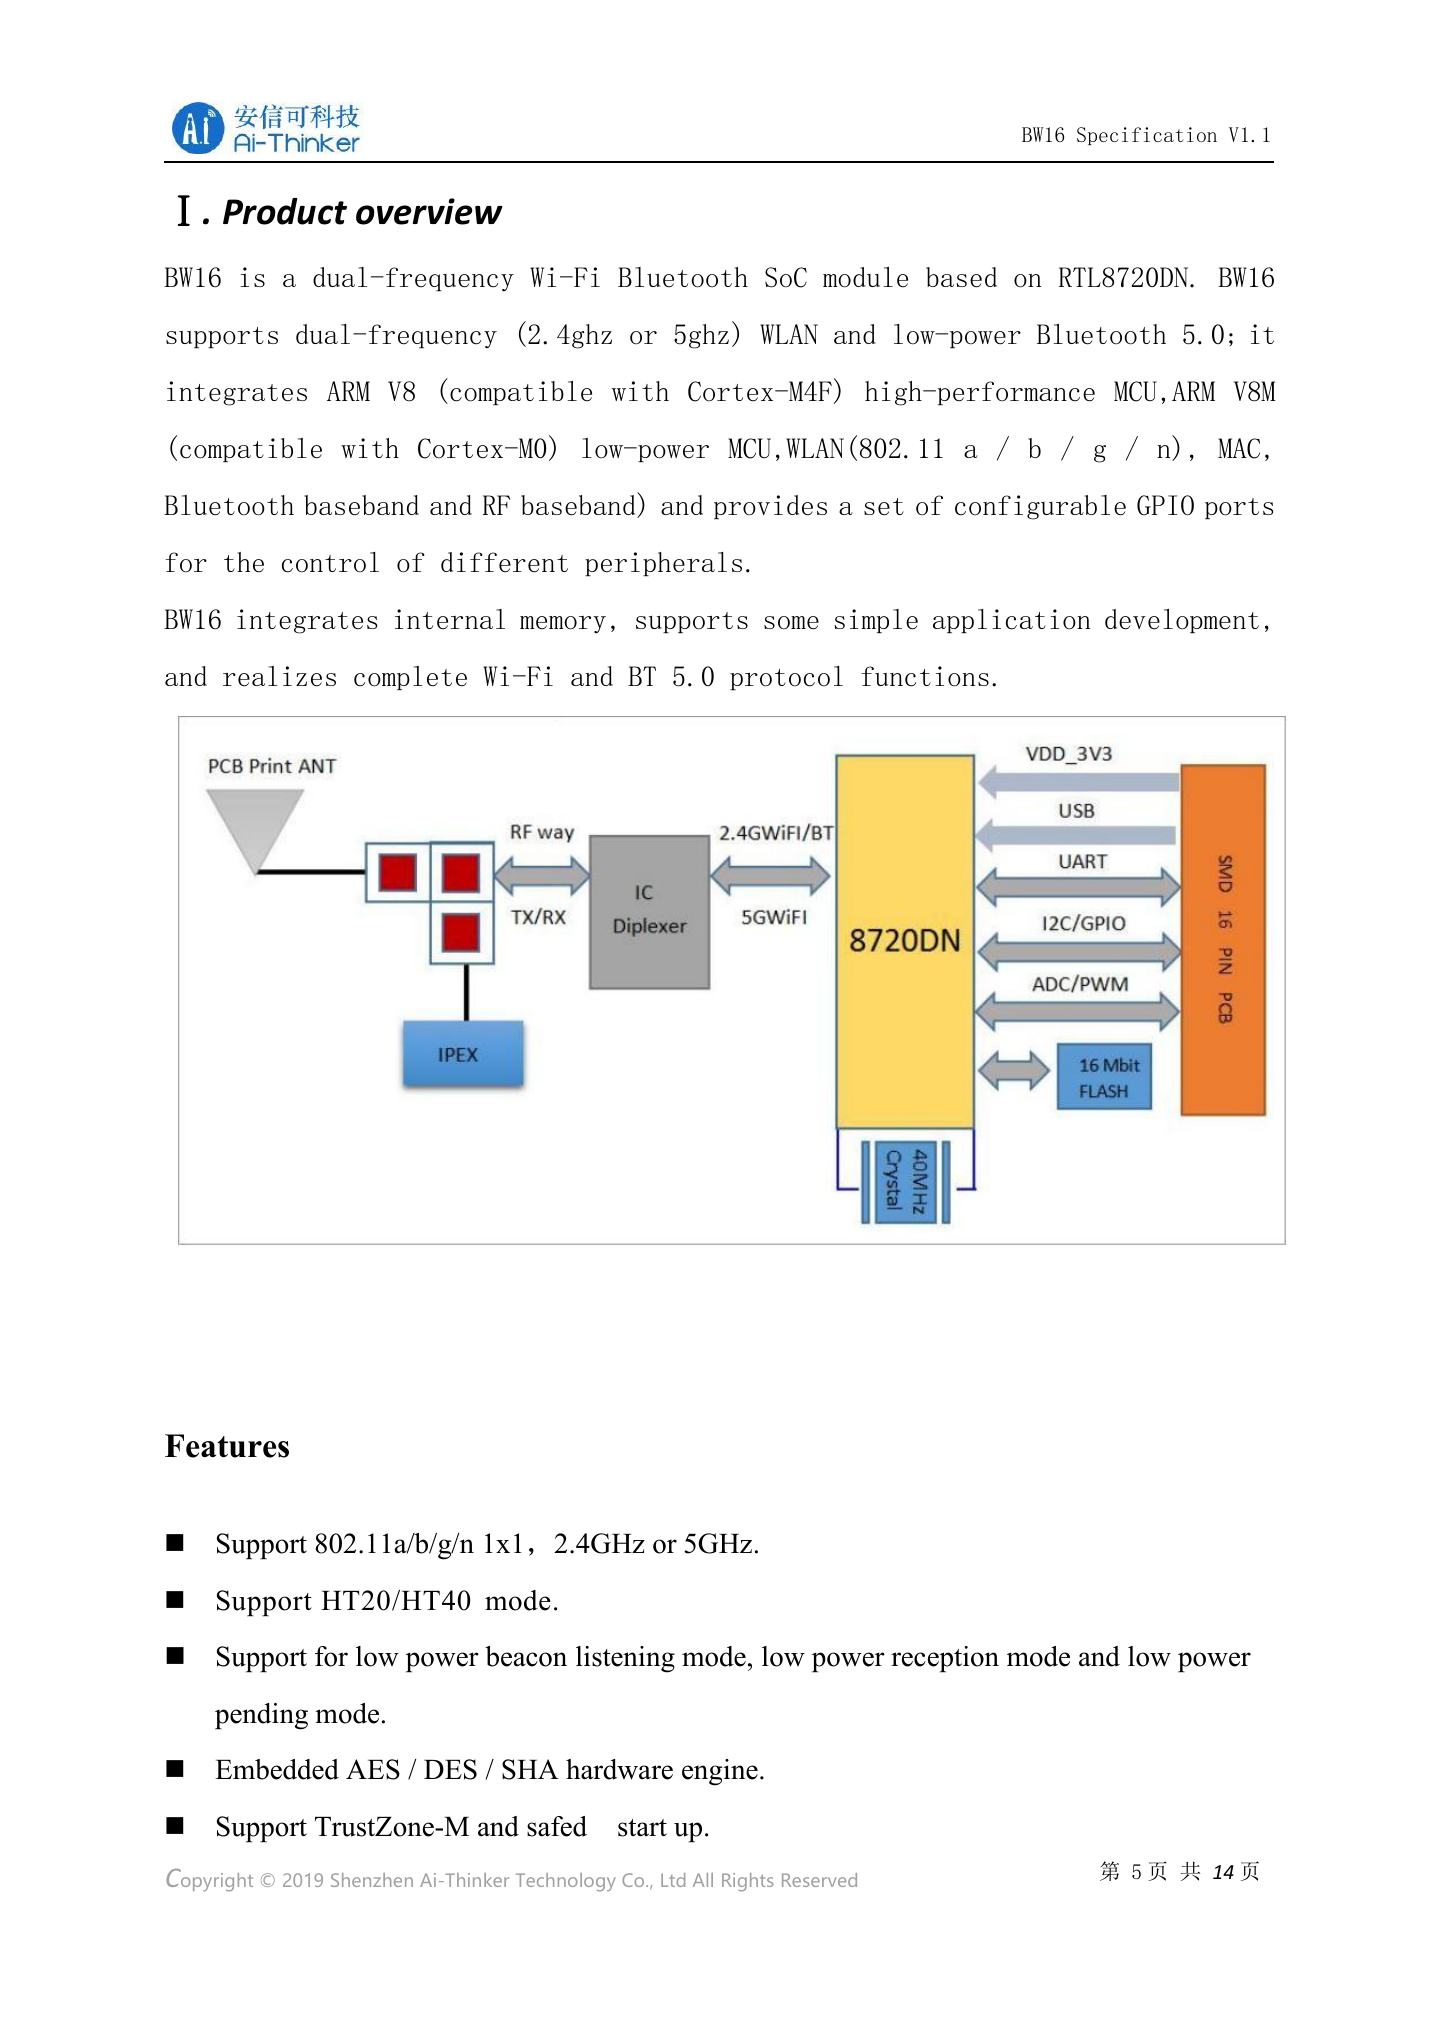 This screenshot has width=1439, height=2034. I want to click on complete, so click(410, 678).
